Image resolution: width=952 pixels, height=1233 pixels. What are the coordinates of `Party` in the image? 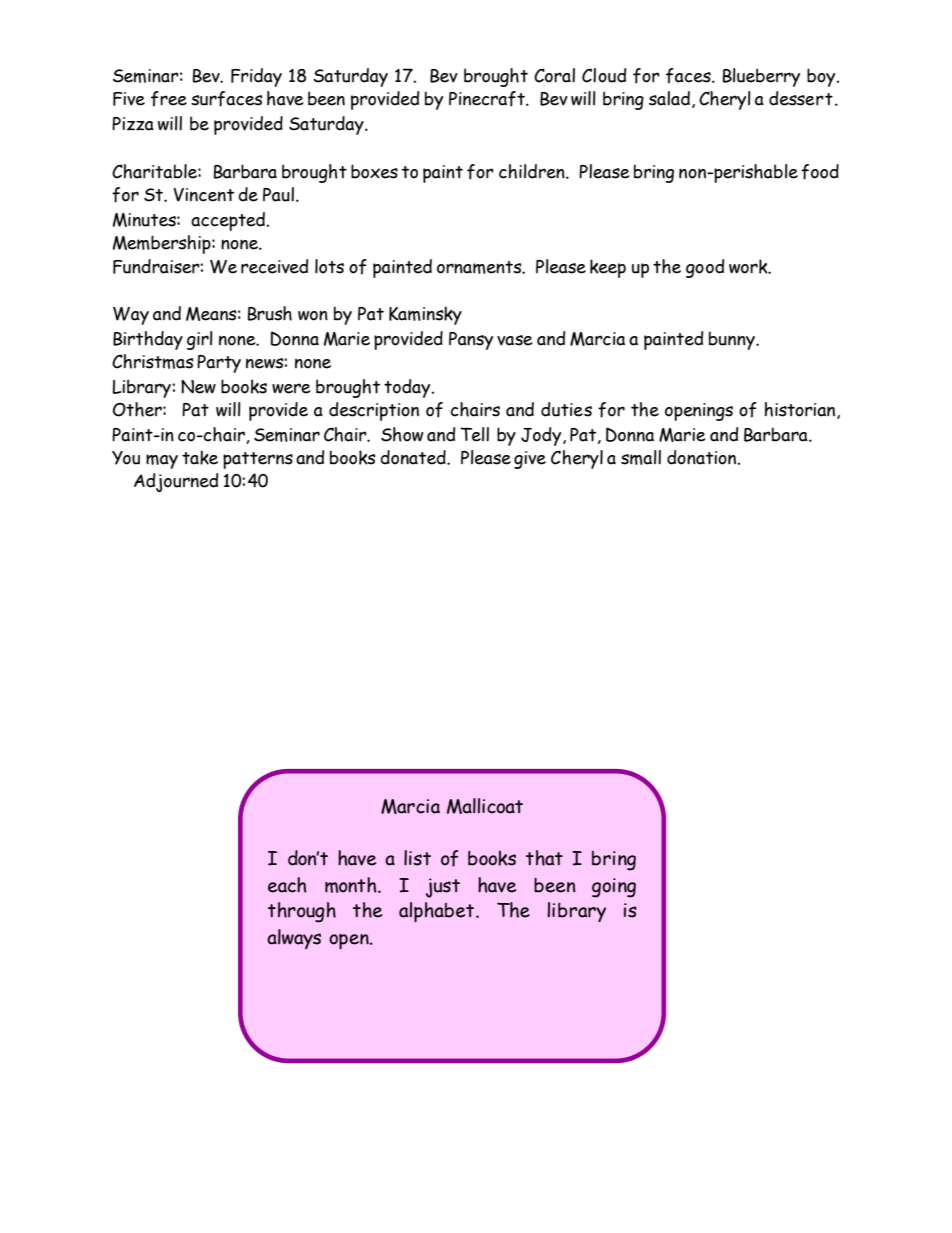 It's located at (219, 364).
